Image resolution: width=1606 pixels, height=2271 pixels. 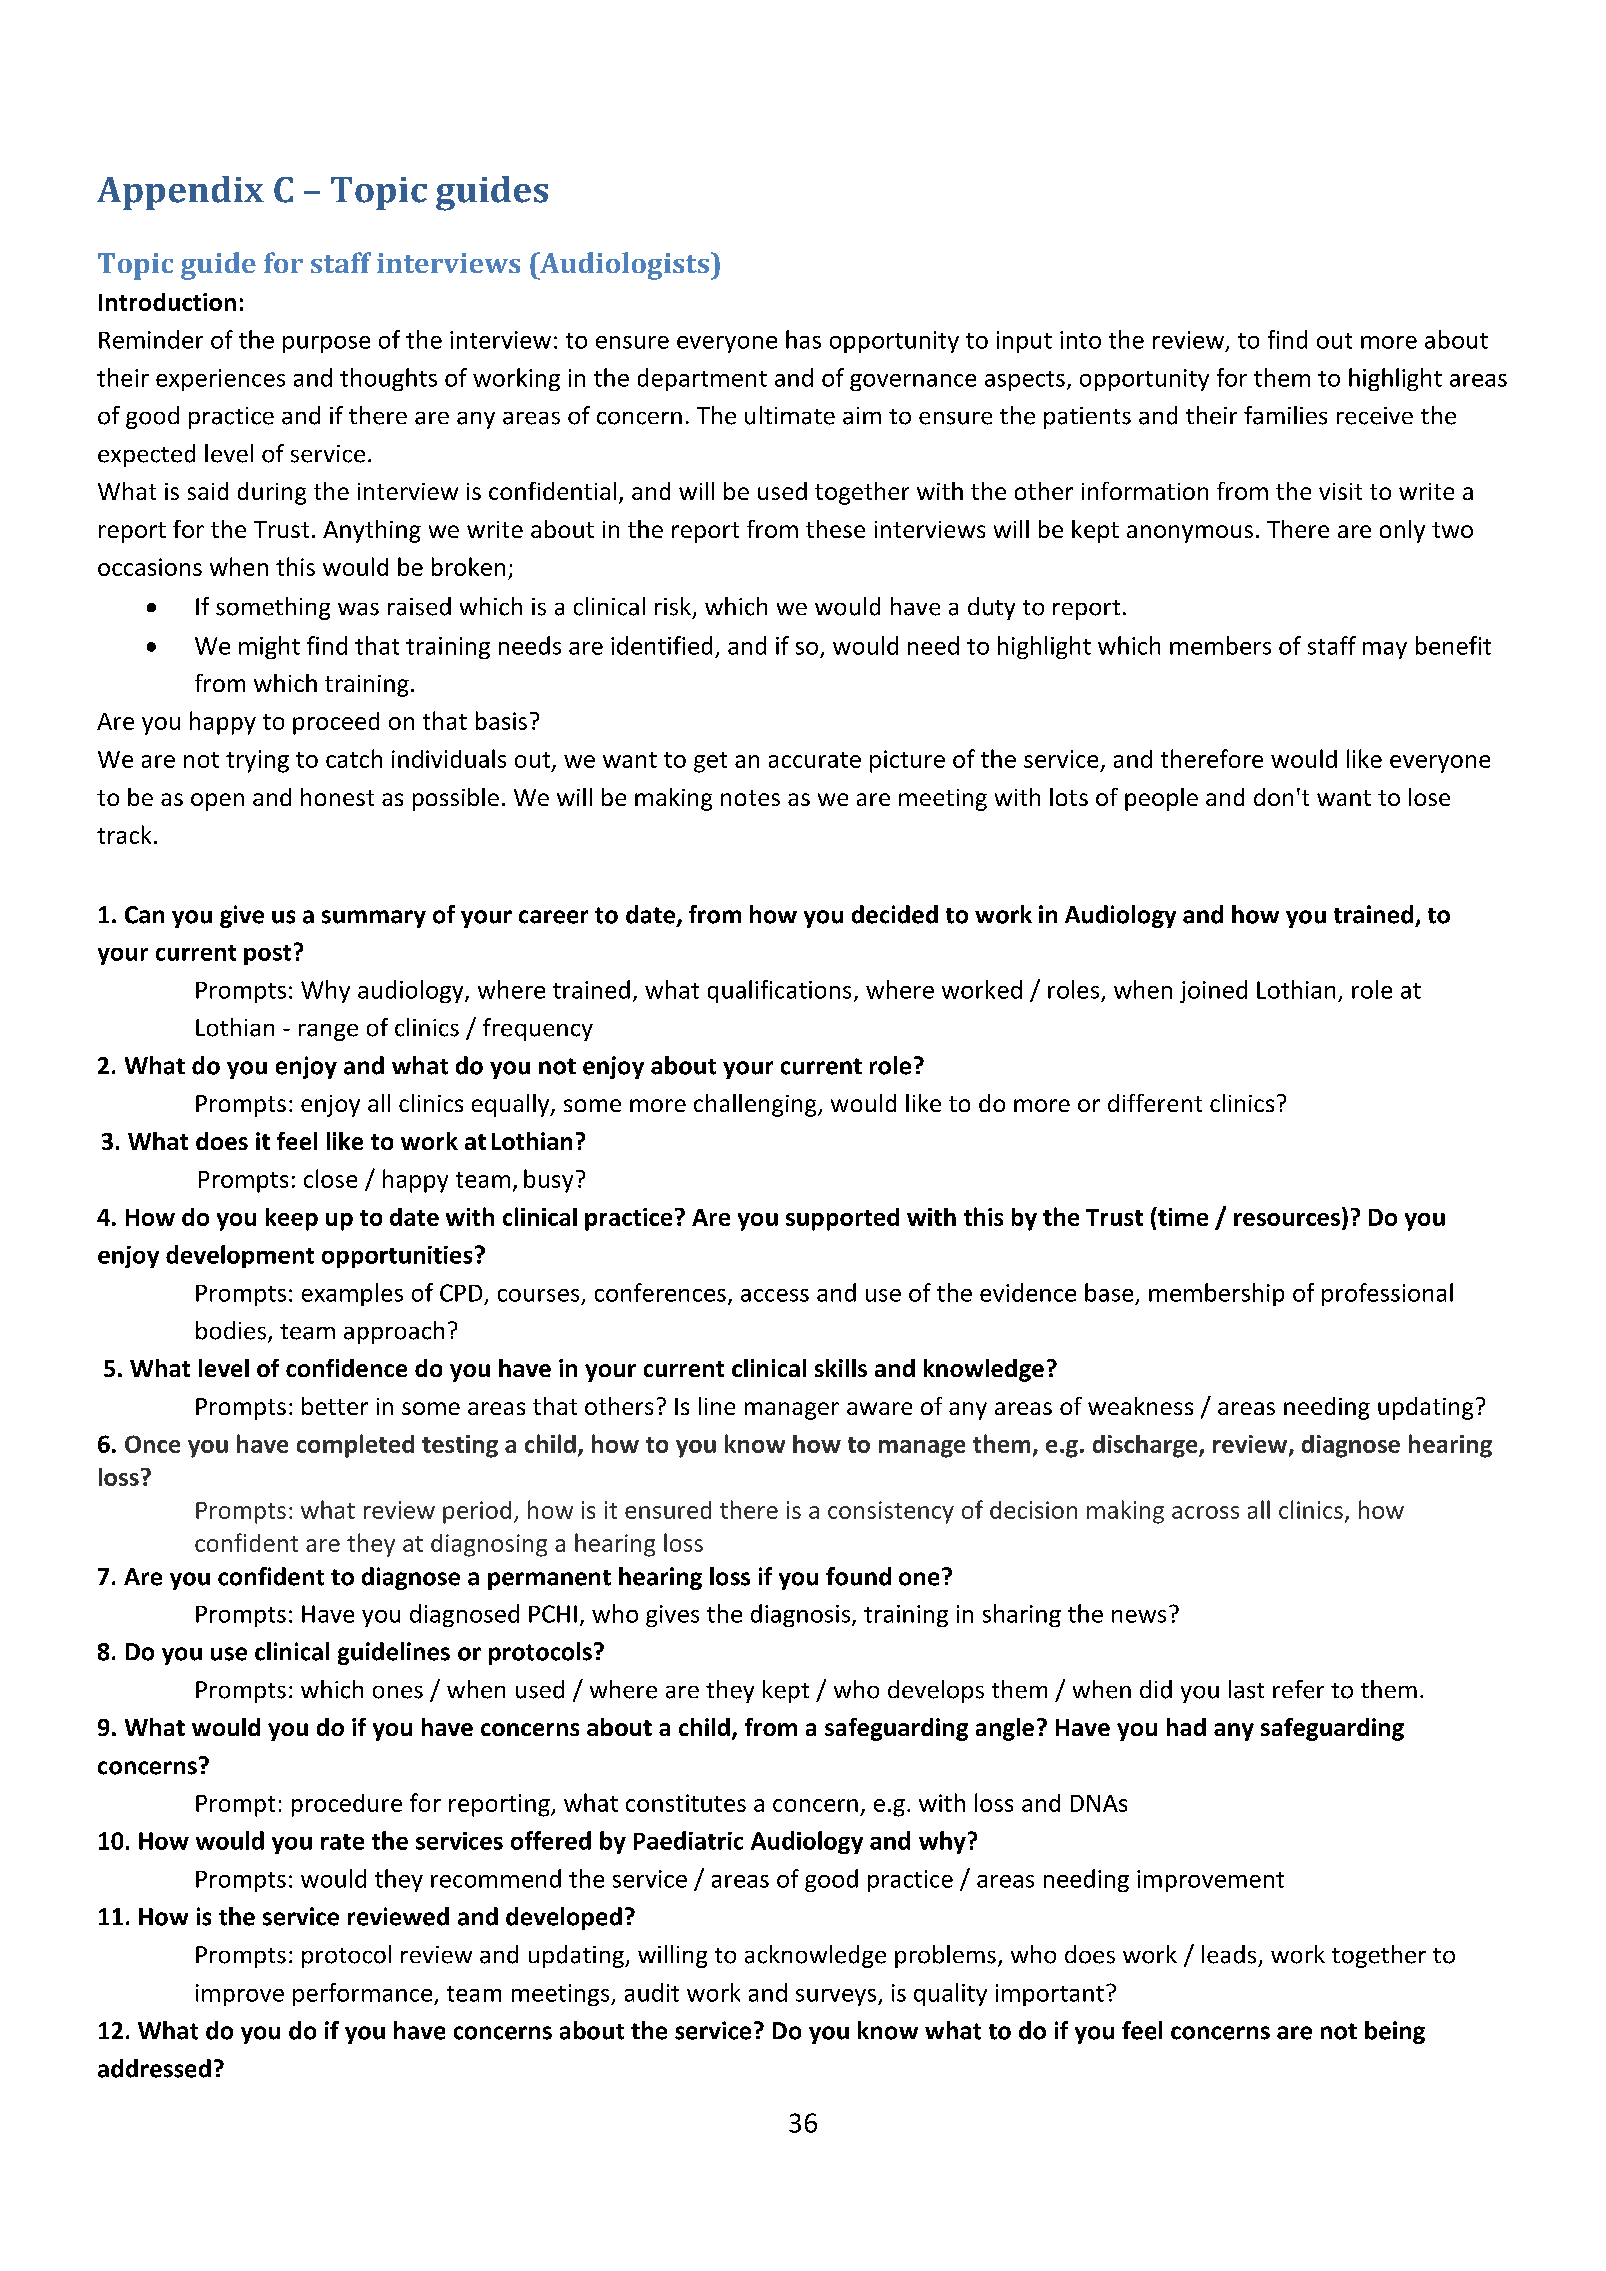 What do you see at coordinates (217, 802) in the screenshot?
I see `open` at bounding box center [217, 802].
